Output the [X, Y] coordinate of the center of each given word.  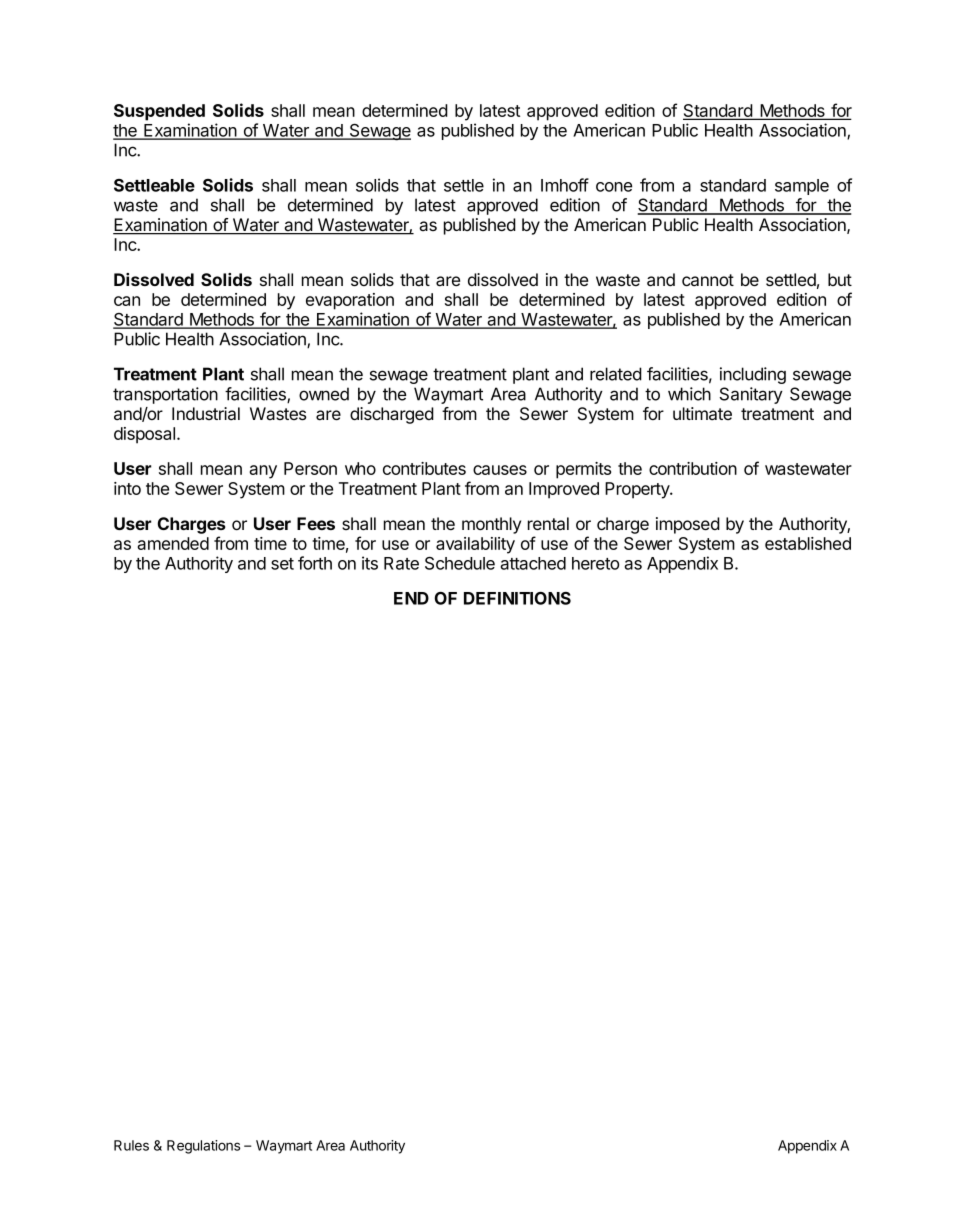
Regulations [203, 1147]
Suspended [159, 112]
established [808, 543]
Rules [131, 1145]
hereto [595, 563]
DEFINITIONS [517, 598]
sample [802, 187]
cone [614, 187]
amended [173, 543]
